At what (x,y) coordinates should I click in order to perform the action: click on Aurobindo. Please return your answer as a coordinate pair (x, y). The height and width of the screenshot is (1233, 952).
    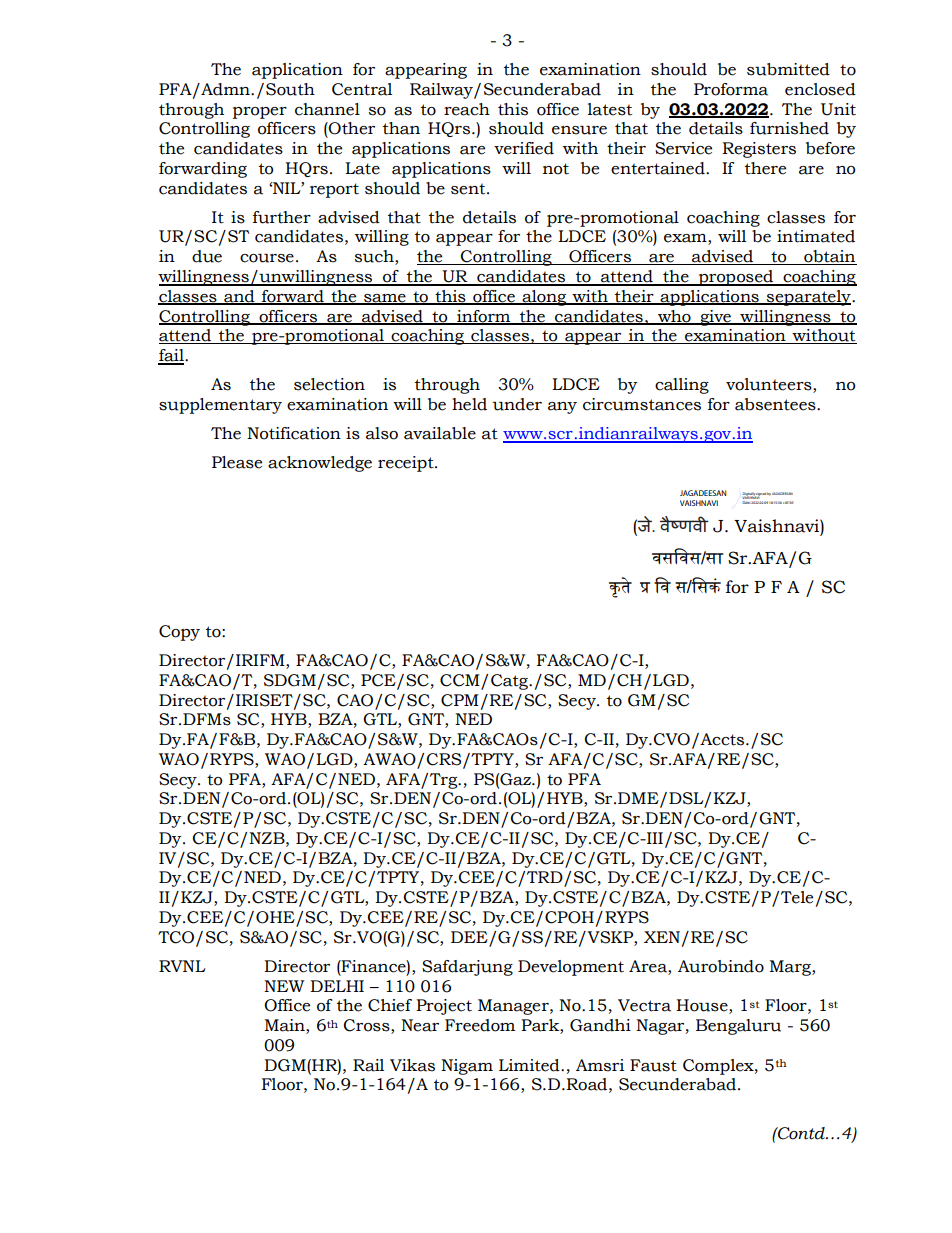
    Looking at the image, I should click on (721, 966).
